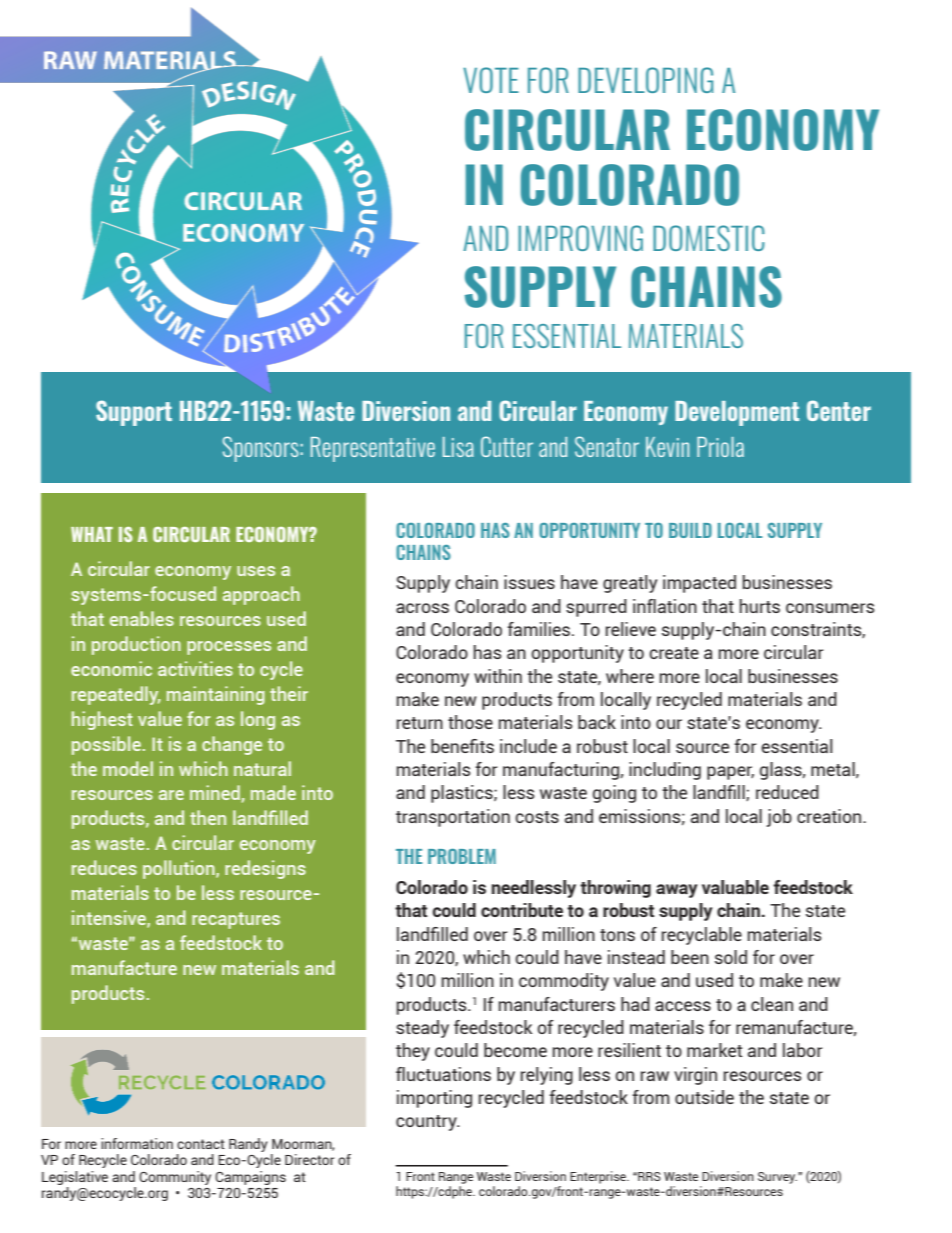 Image resolution: width=952 pixels, height=1233 pixels. What do you see at coordinates (142, 618) in the screenshot?
I see `enables` at bounding box center [142, 618].
